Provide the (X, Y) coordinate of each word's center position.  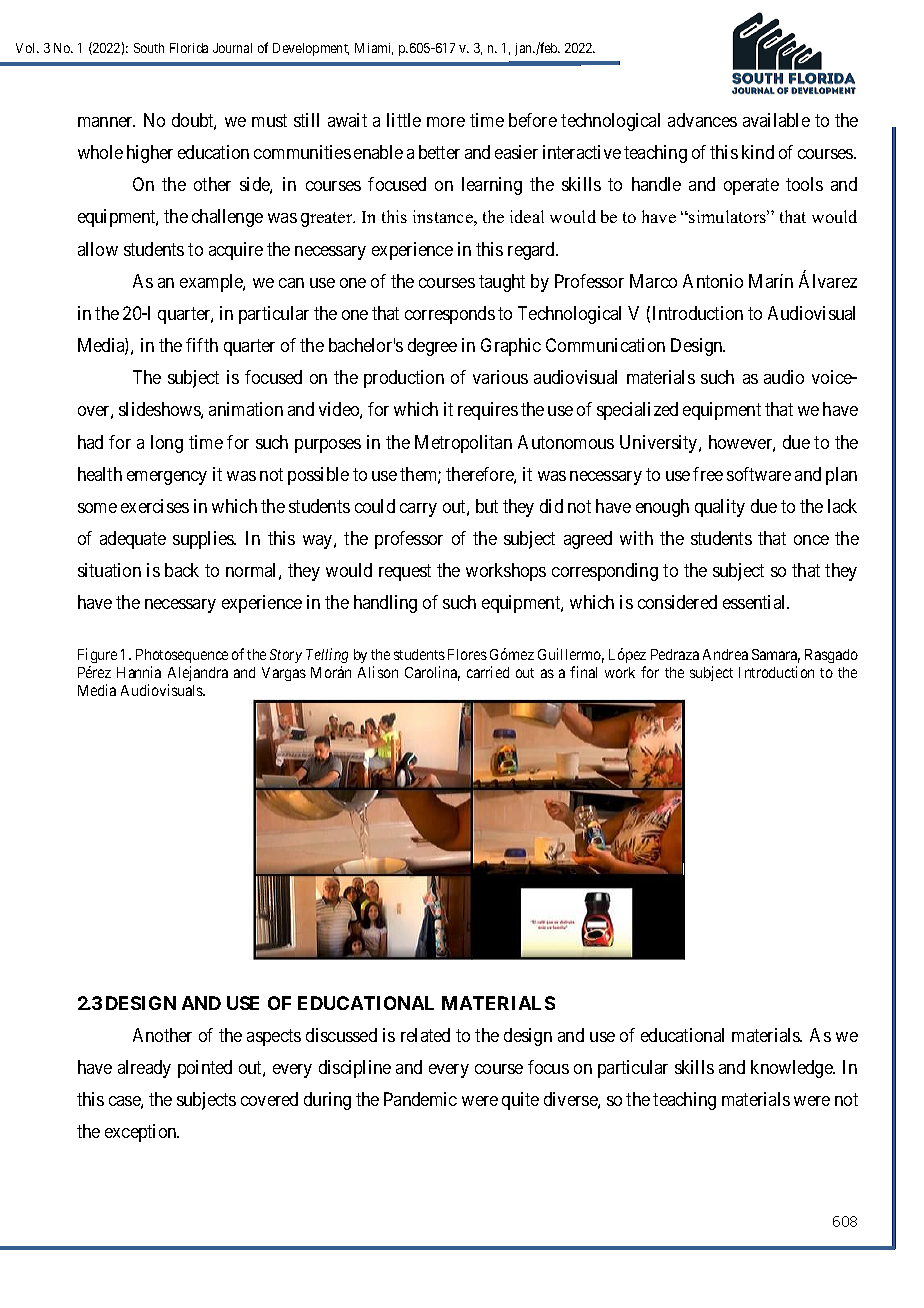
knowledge (793, 1069)
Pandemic (420, 1099)
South (149, 48)
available (776, 120)
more (446, 122)
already (144, 1069)
